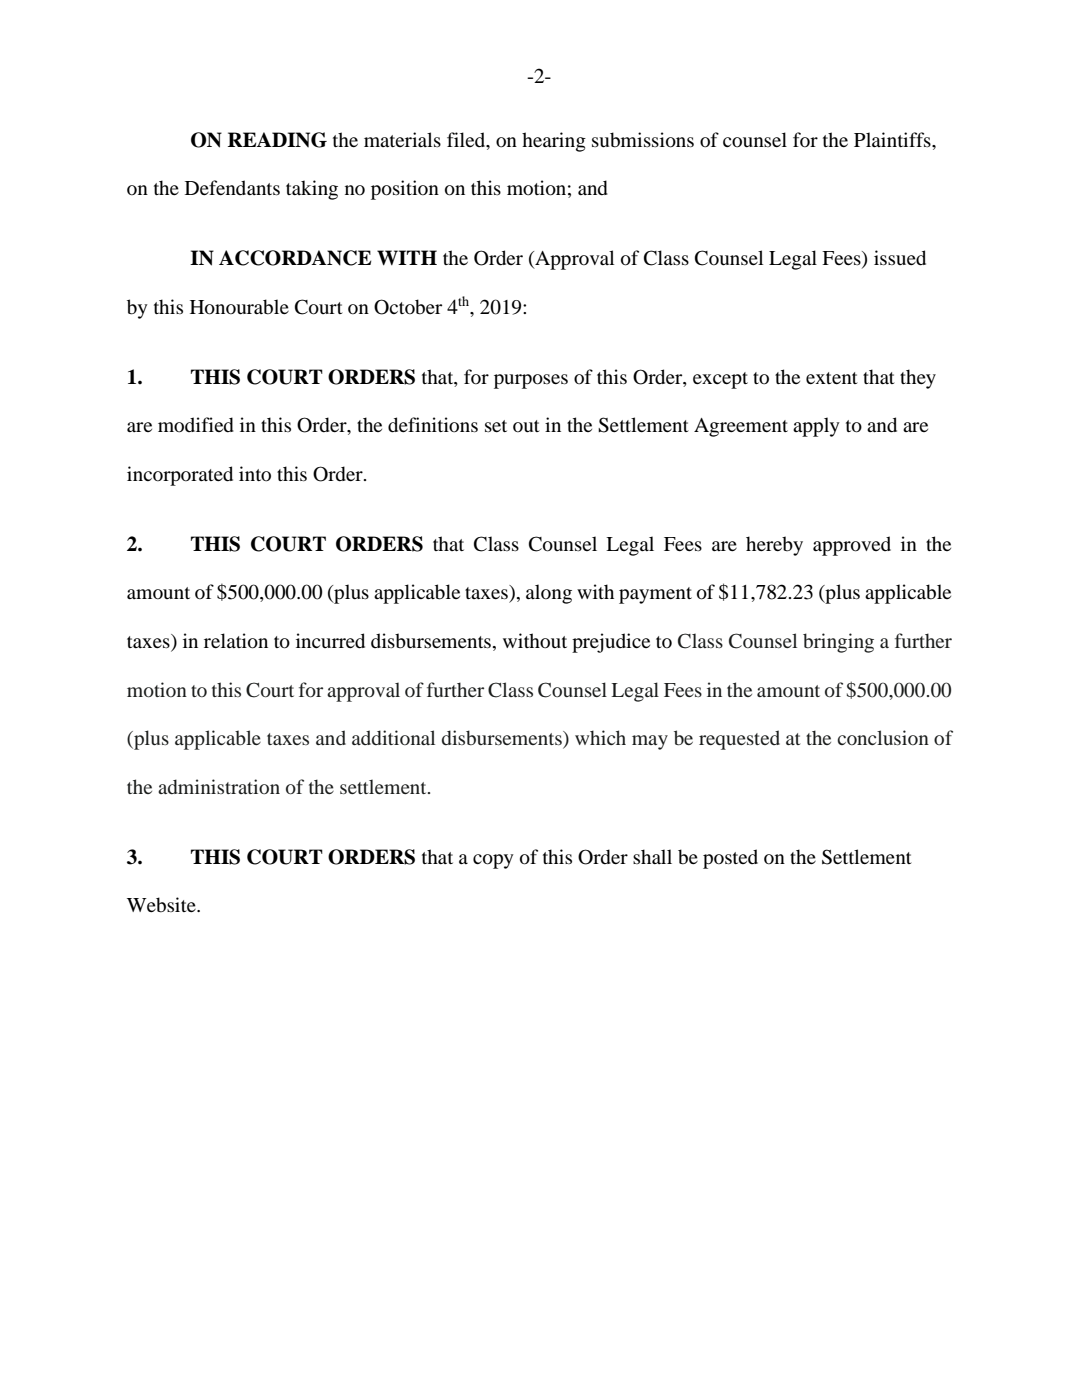 The width and height of the screenshot is (1079, 1396). What do you see at coordinates (893, 139) in the screenshot?
I see `Plaintiffs` at bounding box center [893, 139].
